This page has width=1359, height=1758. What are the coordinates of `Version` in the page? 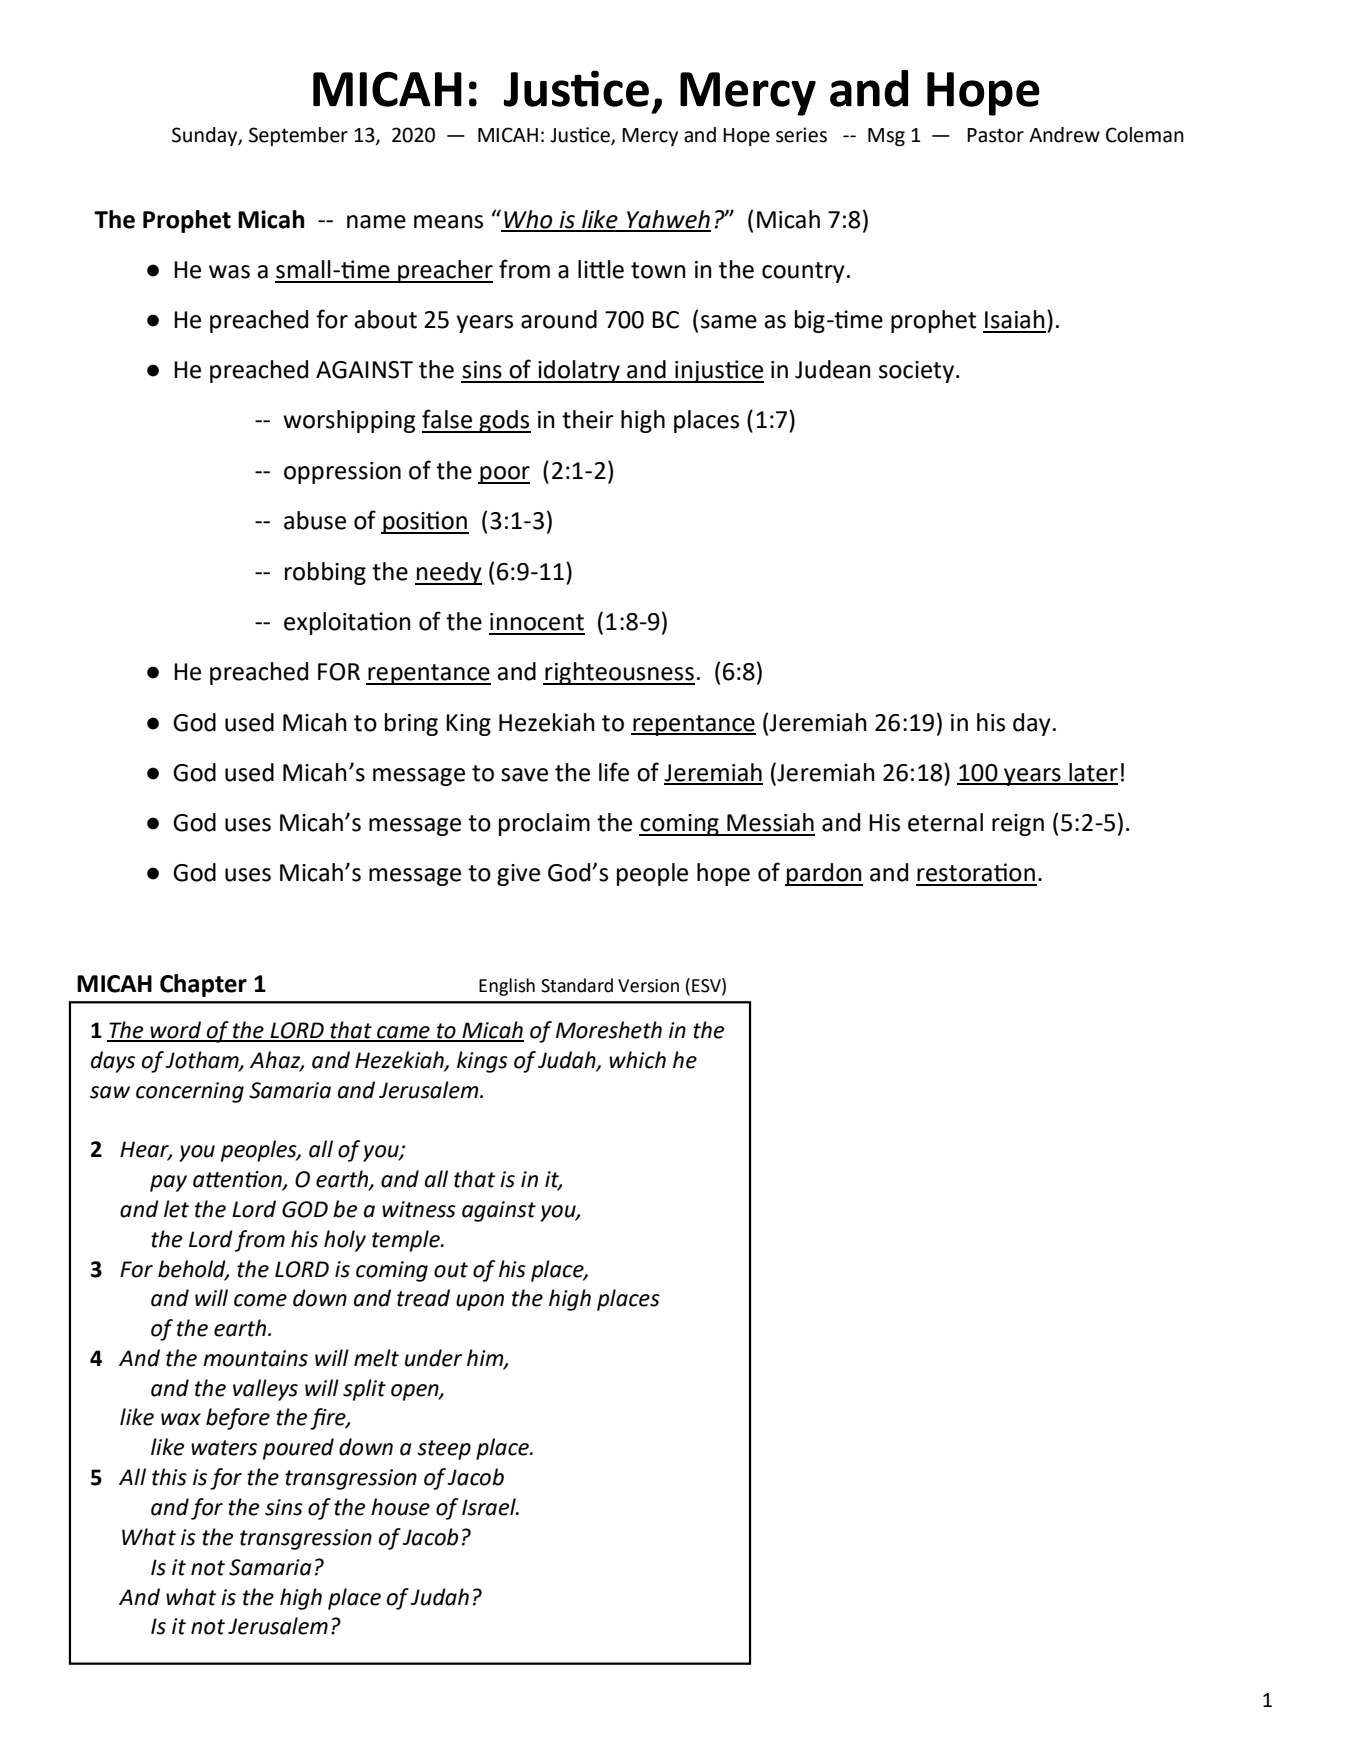 It's located at (648, 986).
